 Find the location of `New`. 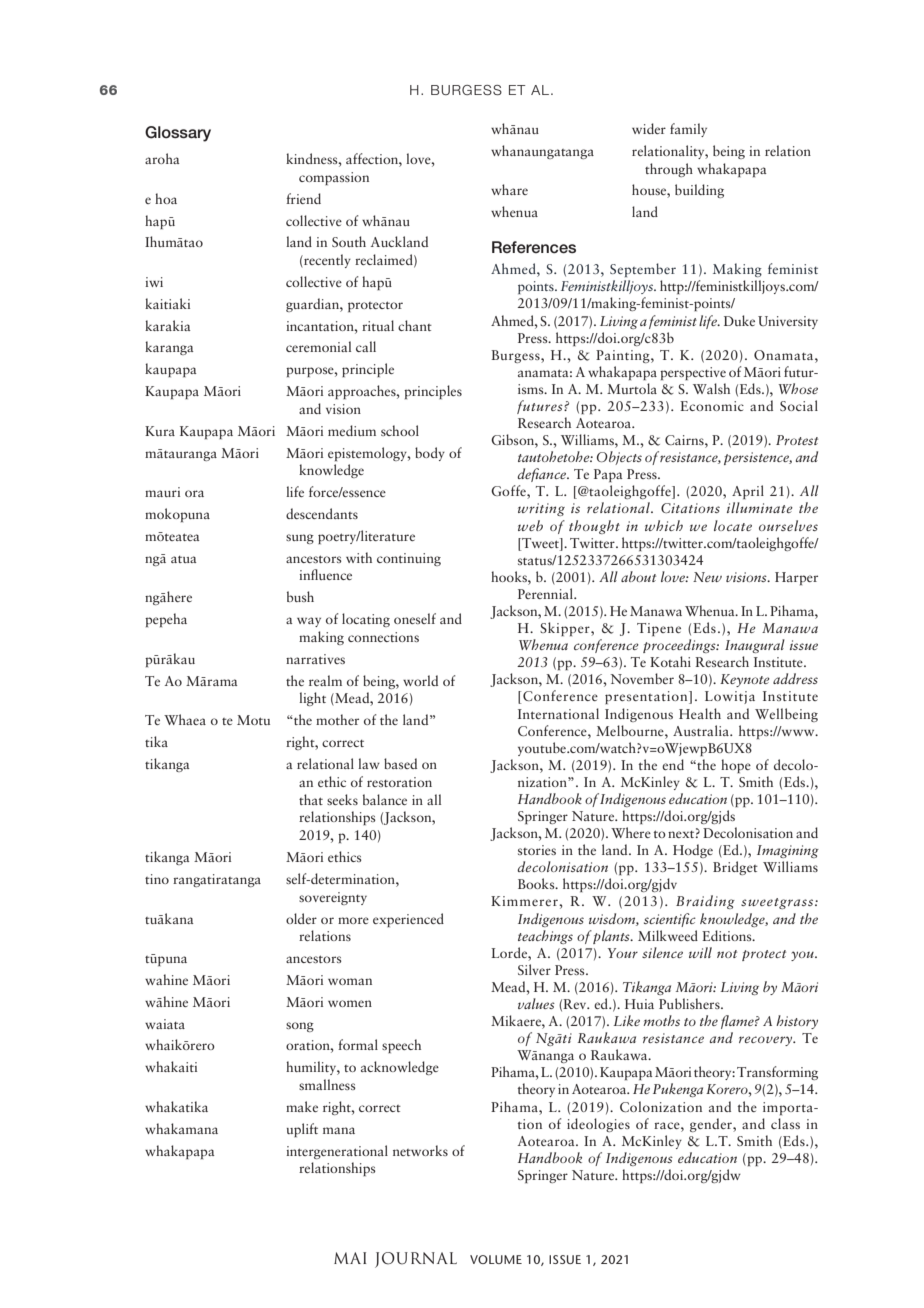

New is located at coordinates (707, 577).
